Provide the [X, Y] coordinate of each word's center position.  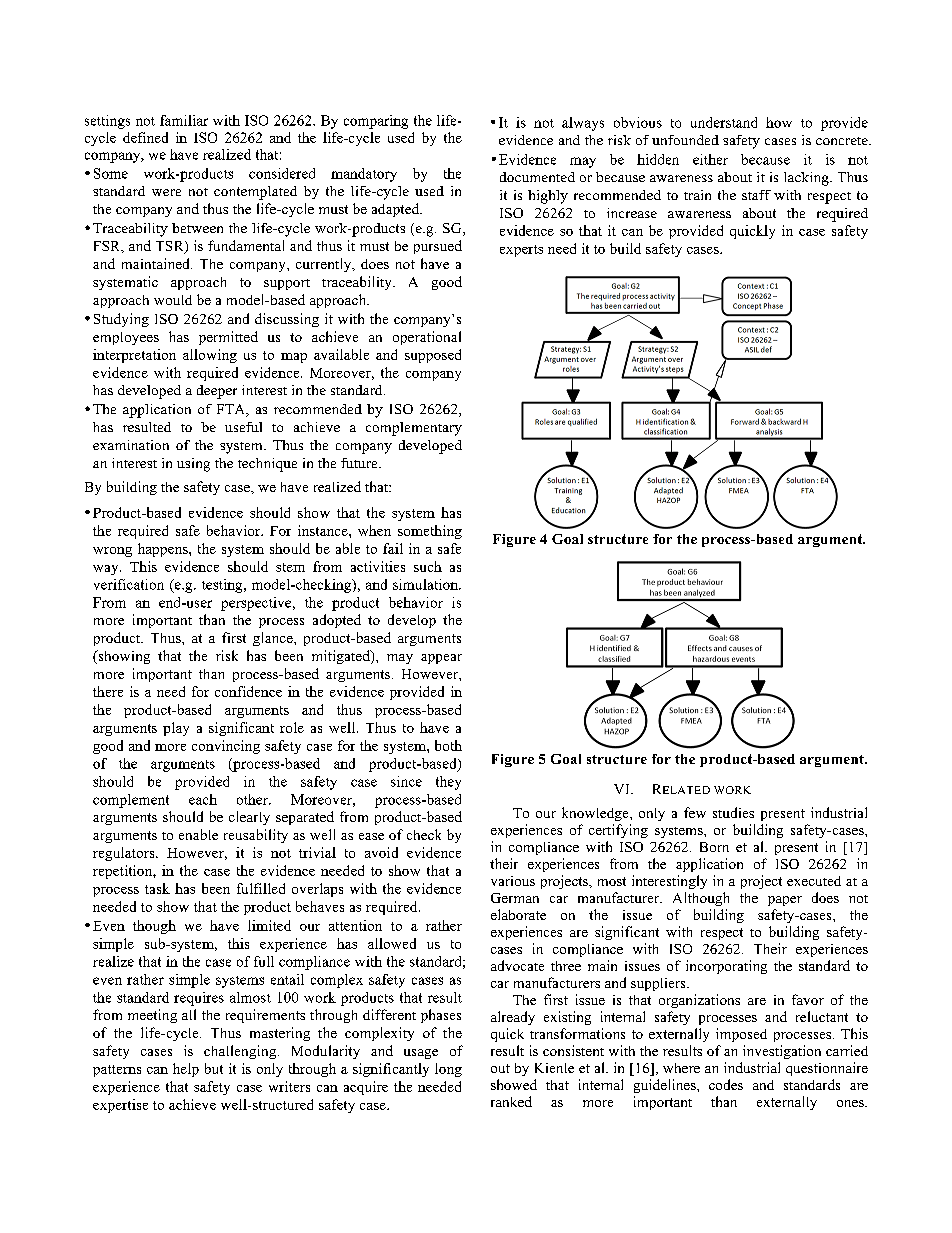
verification [129, 584]
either [710, 159]
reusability [256, 836]
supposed [433, 356]
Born [714, 847]
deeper [217, 392]
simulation [426, 584]
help [186, 1070]
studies [733, 812]
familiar [184, 120]
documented [537, 177]
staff [756, 195]
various [513, 881]
